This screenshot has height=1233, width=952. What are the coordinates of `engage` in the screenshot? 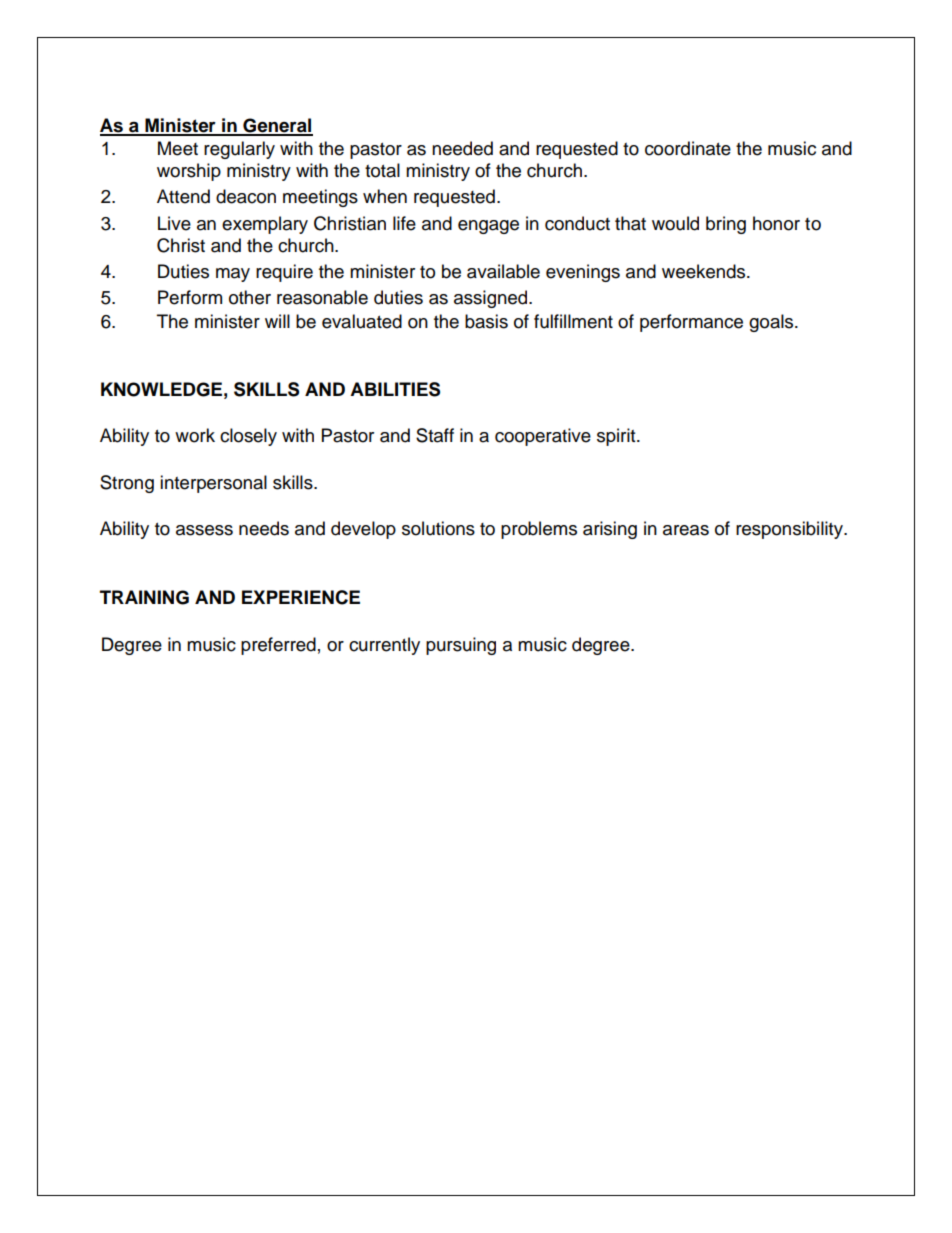 It's located at (488, 227).
